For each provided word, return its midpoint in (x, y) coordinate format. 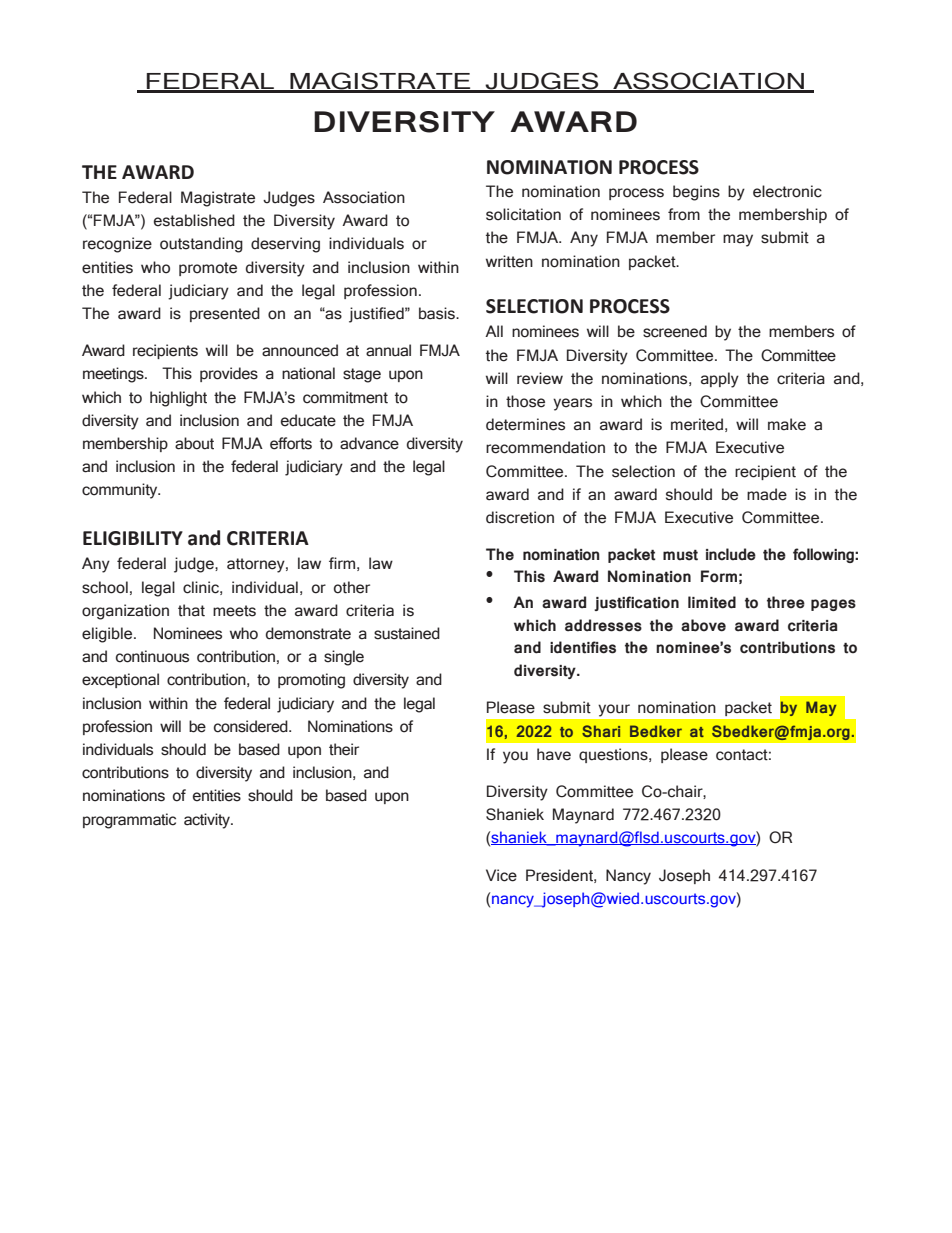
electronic (787, 191)
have (554, 754)
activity (208, 821)
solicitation (523, 214)
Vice (501, 875)
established (194, 220)
